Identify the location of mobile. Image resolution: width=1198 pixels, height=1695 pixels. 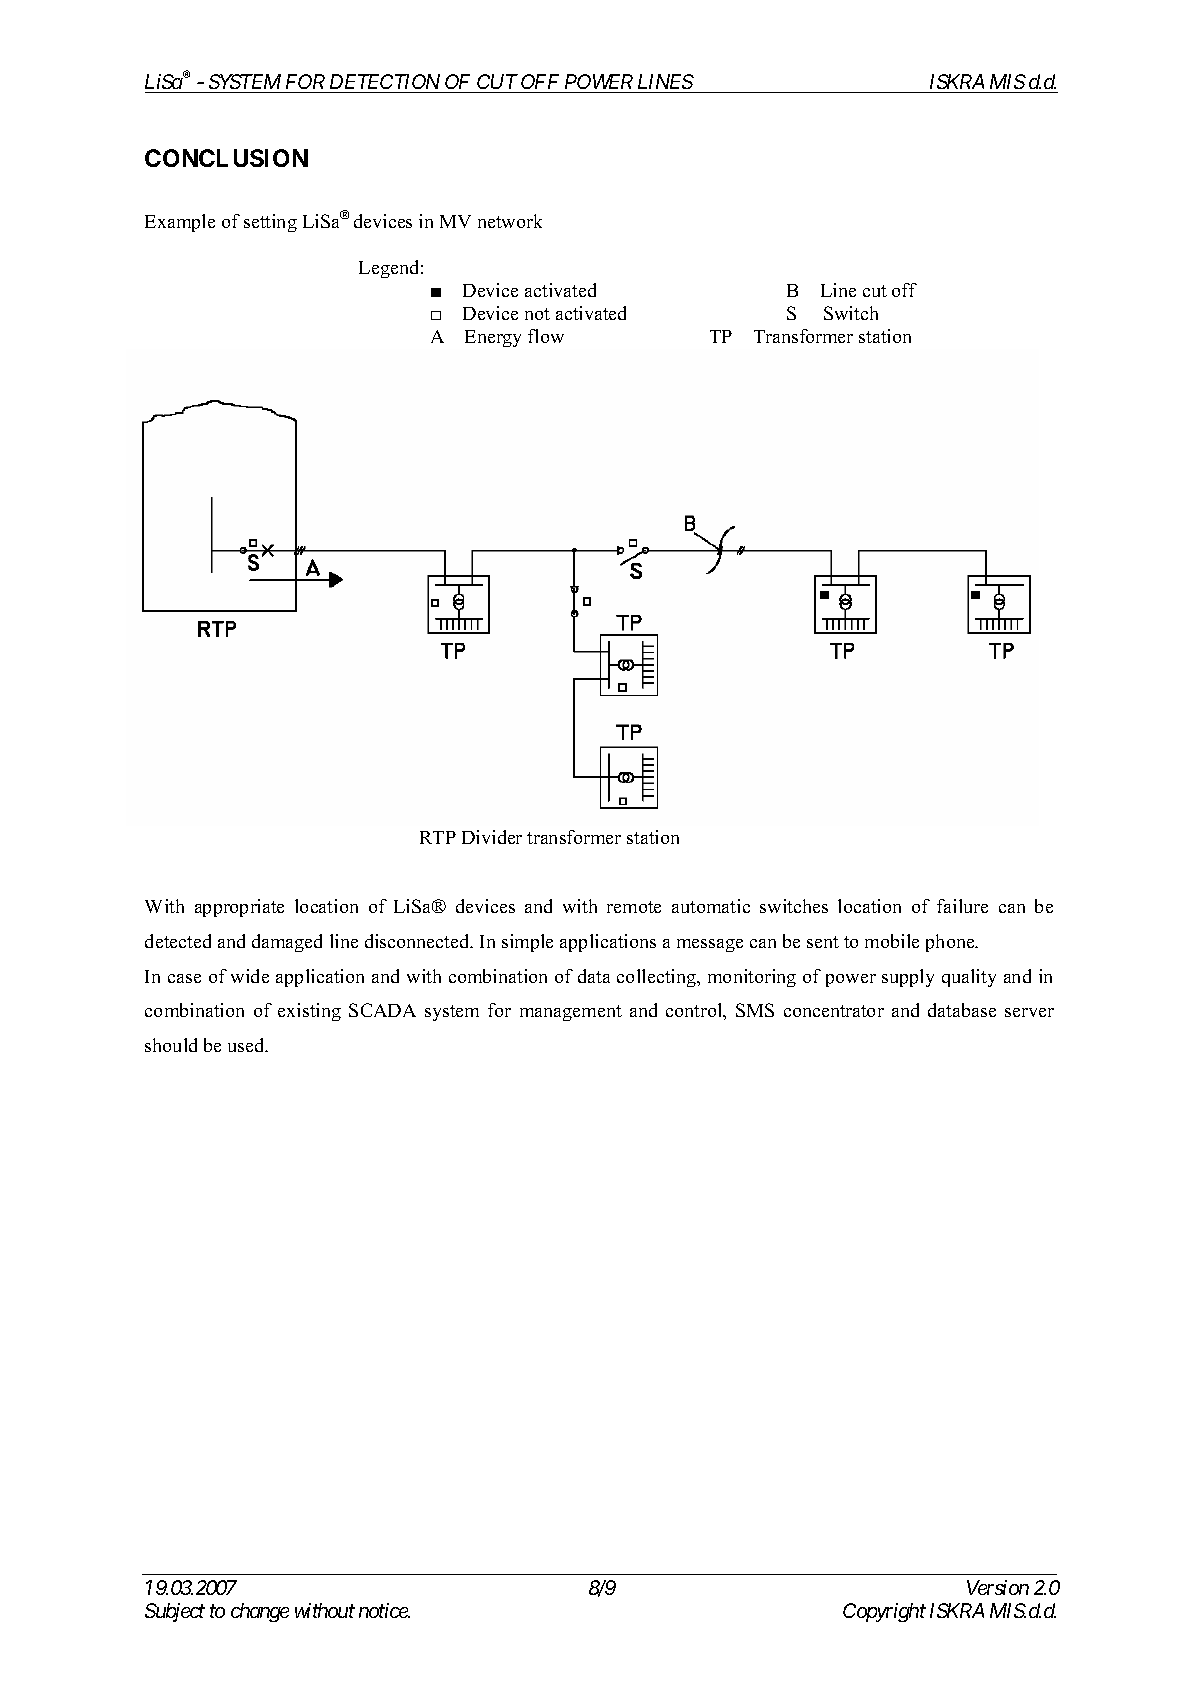
(892, 941).
